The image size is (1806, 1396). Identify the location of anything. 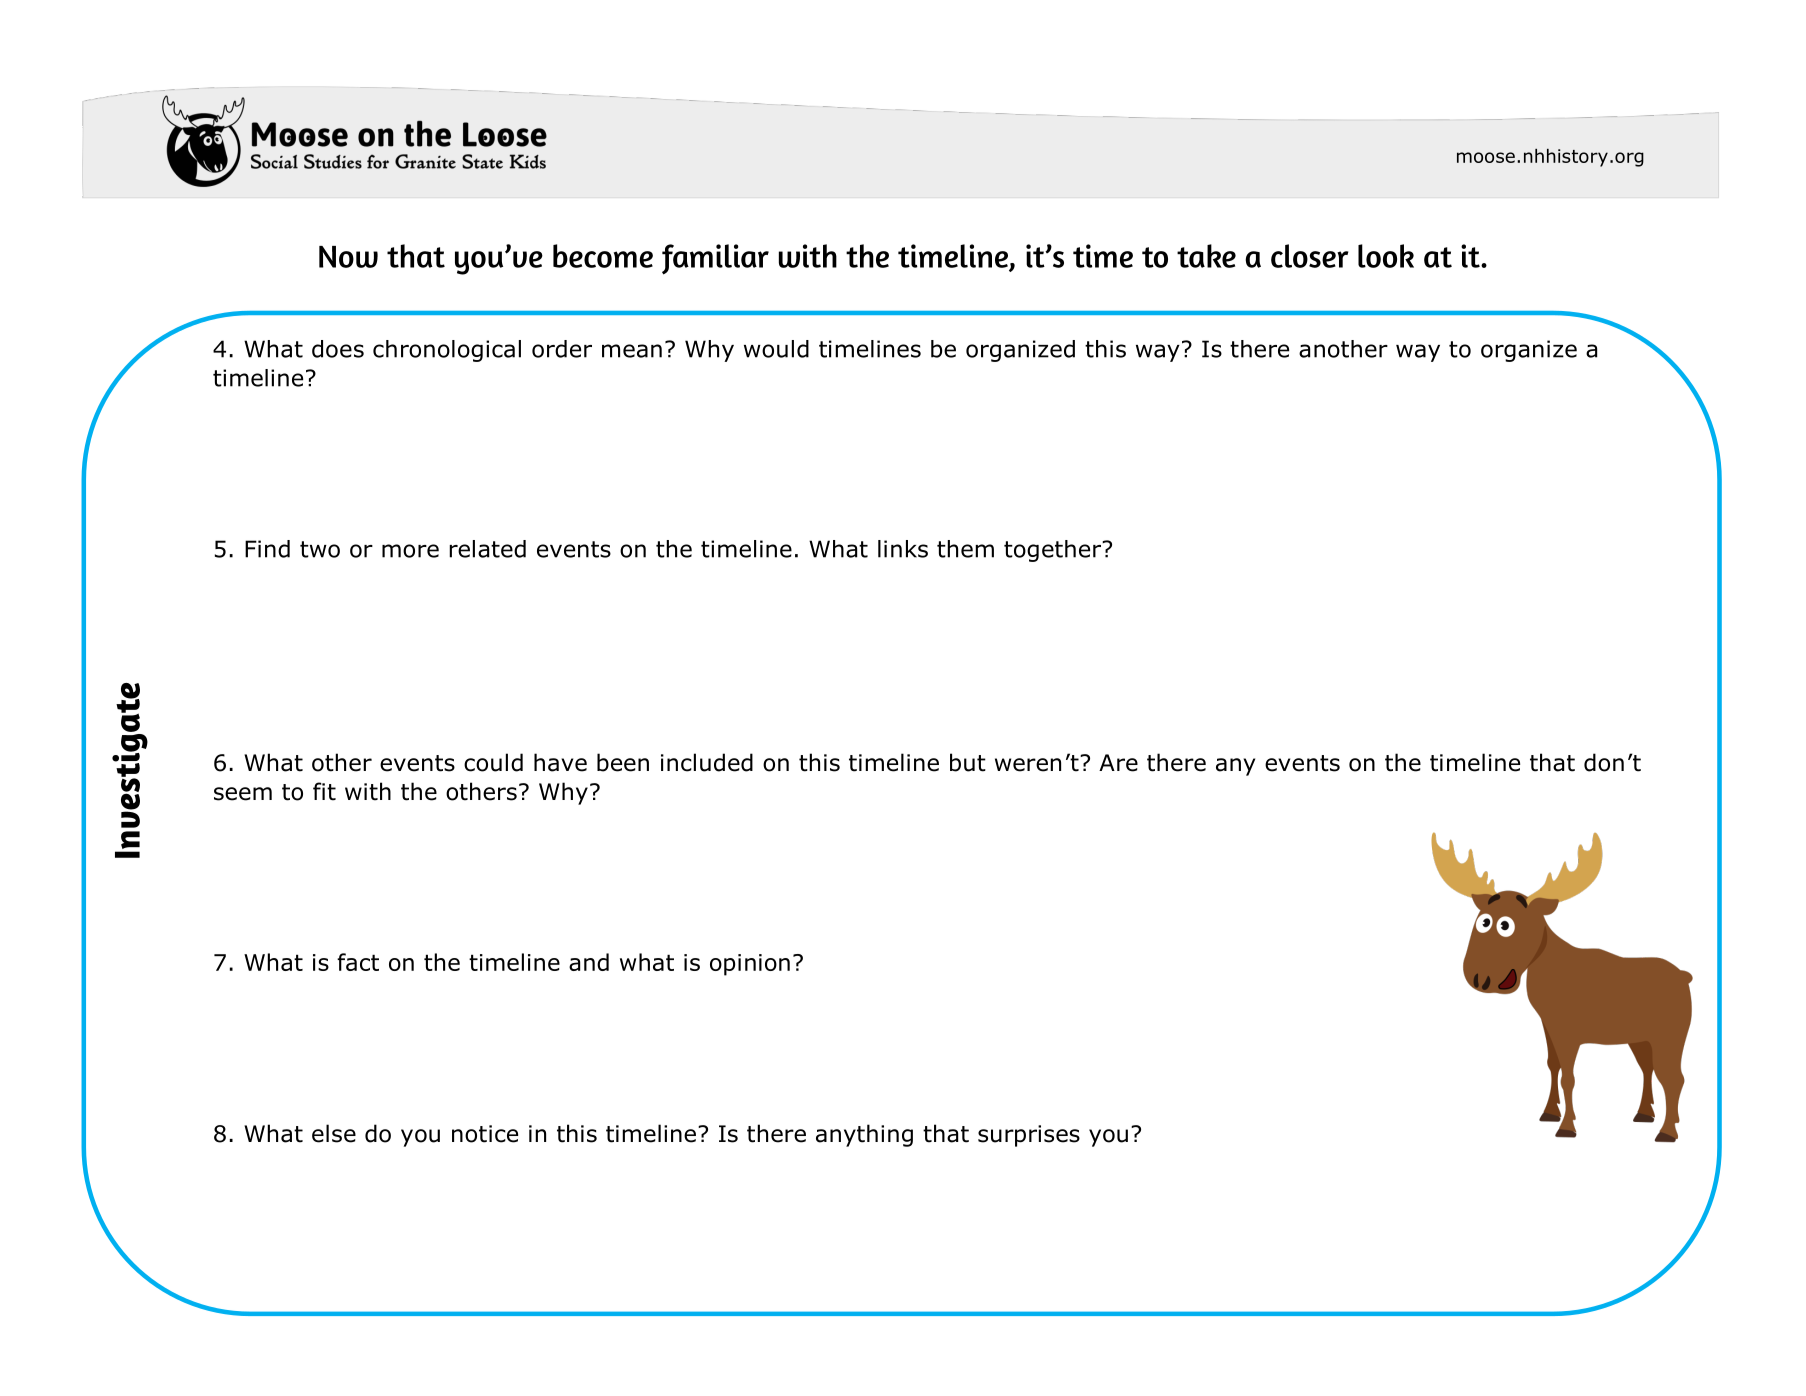
(864, 1135).
